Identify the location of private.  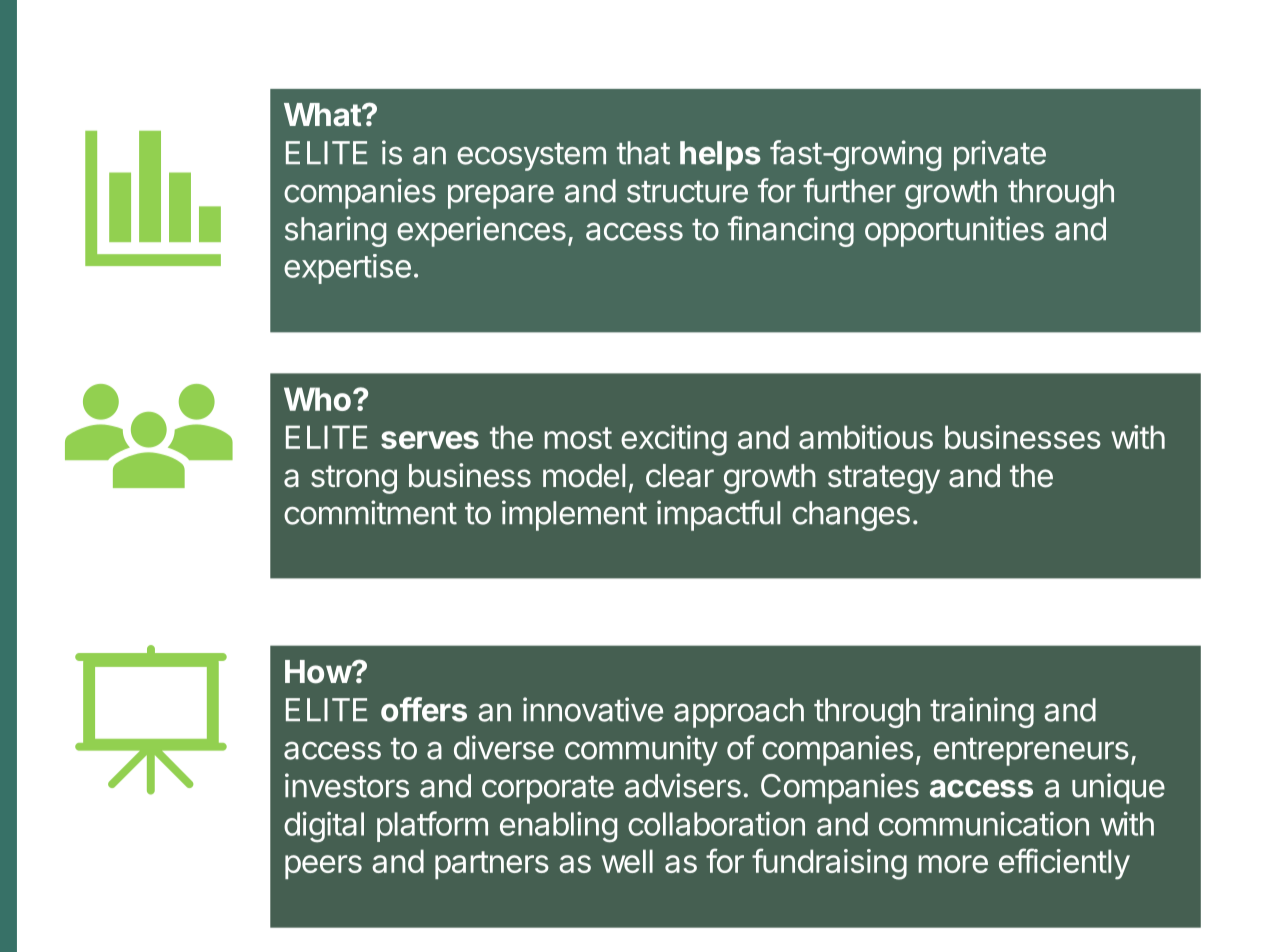
(1000, 155).
